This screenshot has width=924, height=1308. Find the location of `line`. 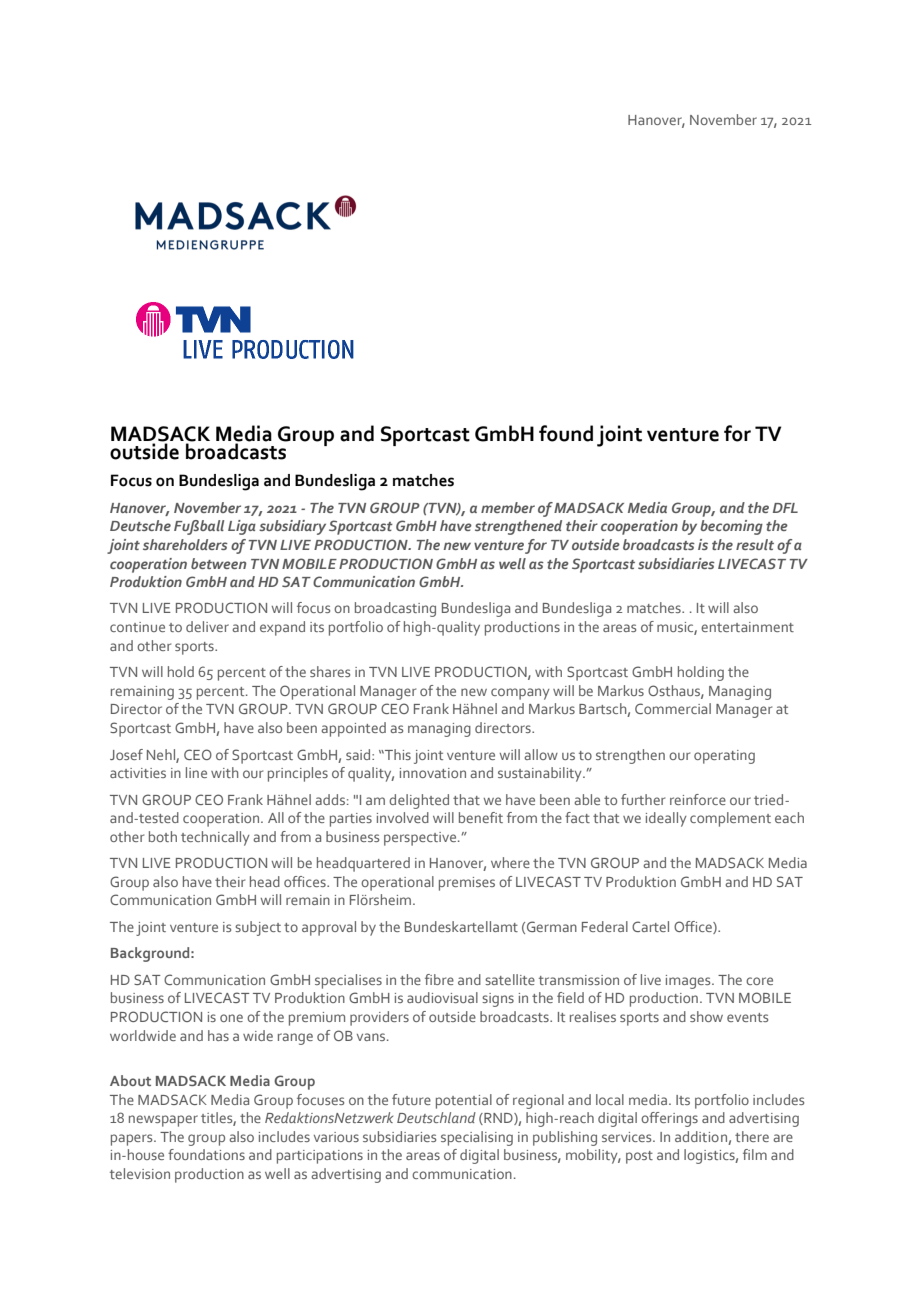

line is located at coordinates (196, 772).
